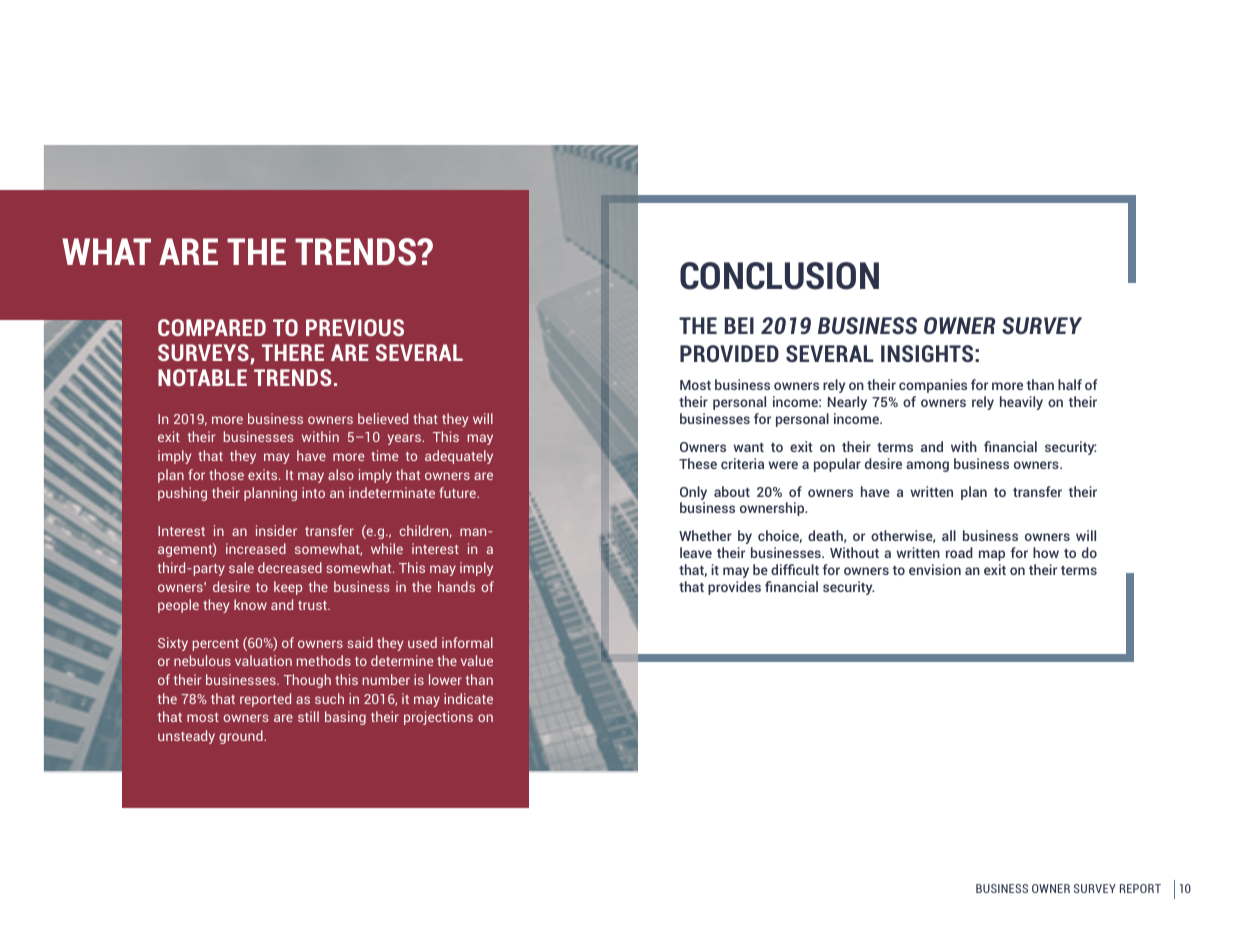 The height and width of the screenshot is (952, 1233). What do you see at coordinates (949, 535) in the screenshot?
I see `all` at bounding box center [949, 535].
